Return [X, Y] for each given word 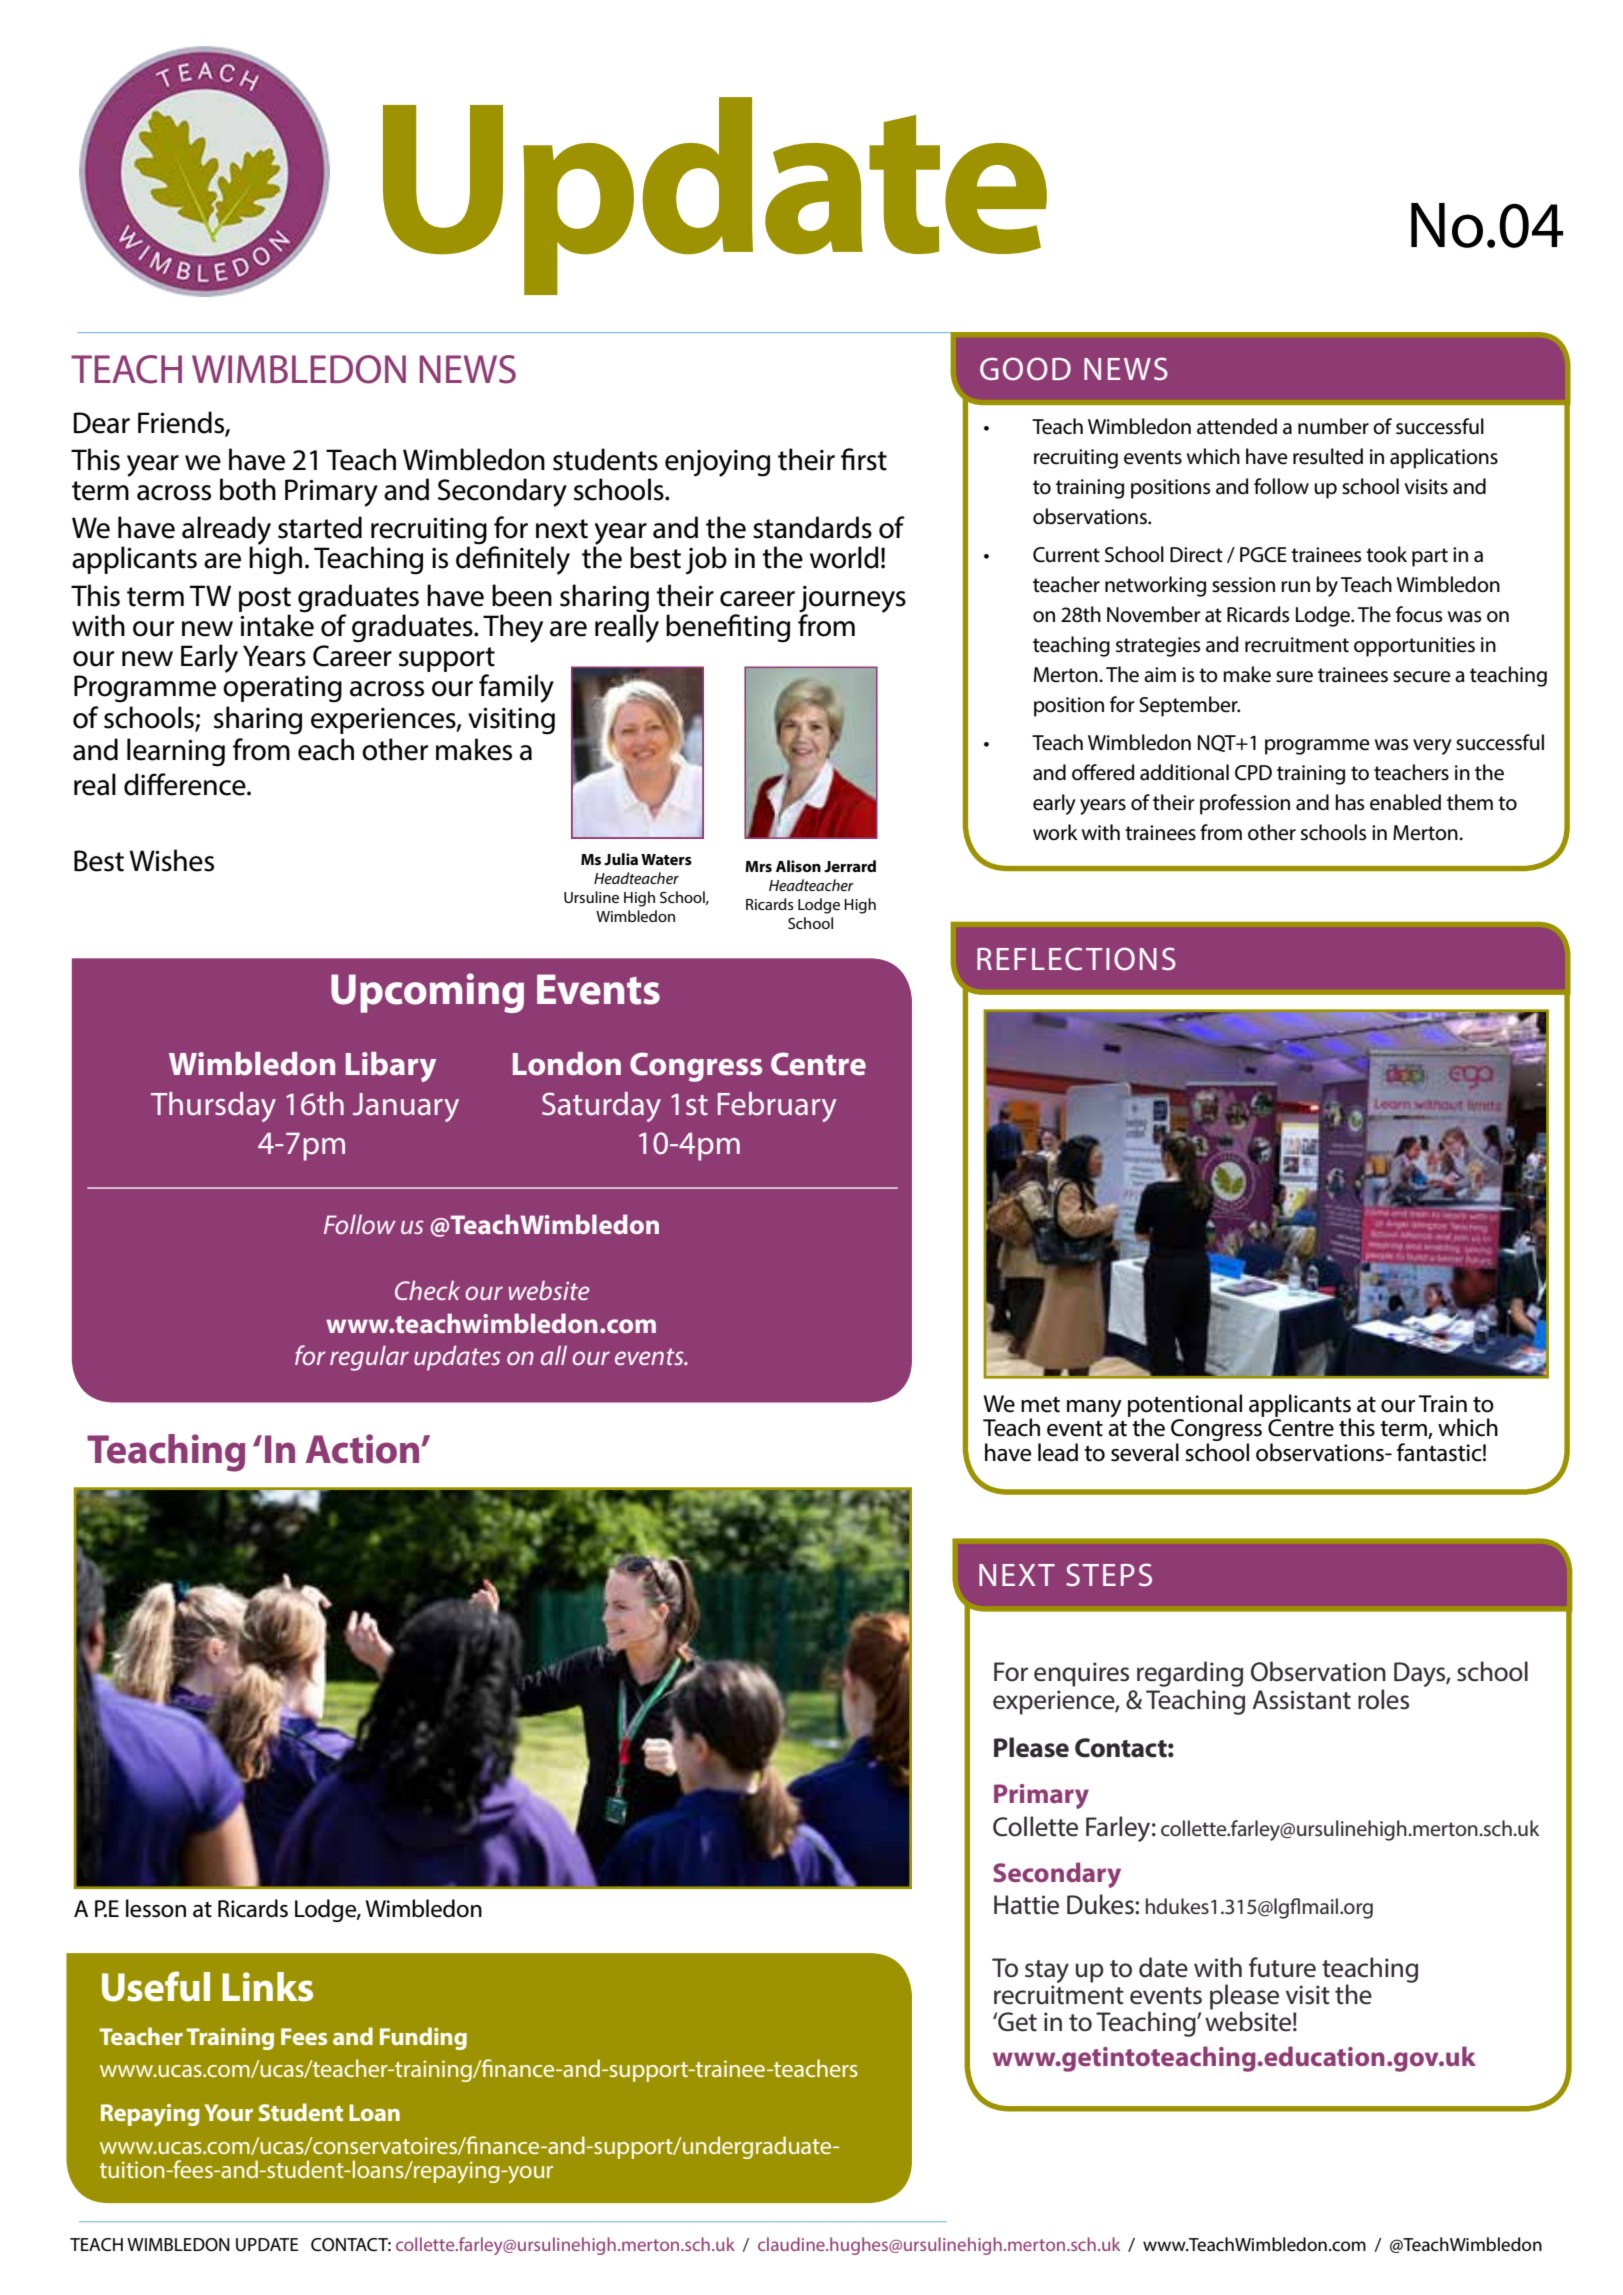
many [1094, 1409]
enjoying [717, 463]
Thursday [213, 1107]
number [1333, 426]
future [1282, 1967]
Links [267, 1987]
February [777, 1107]
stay [1047, 1971]
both [248, 489]
